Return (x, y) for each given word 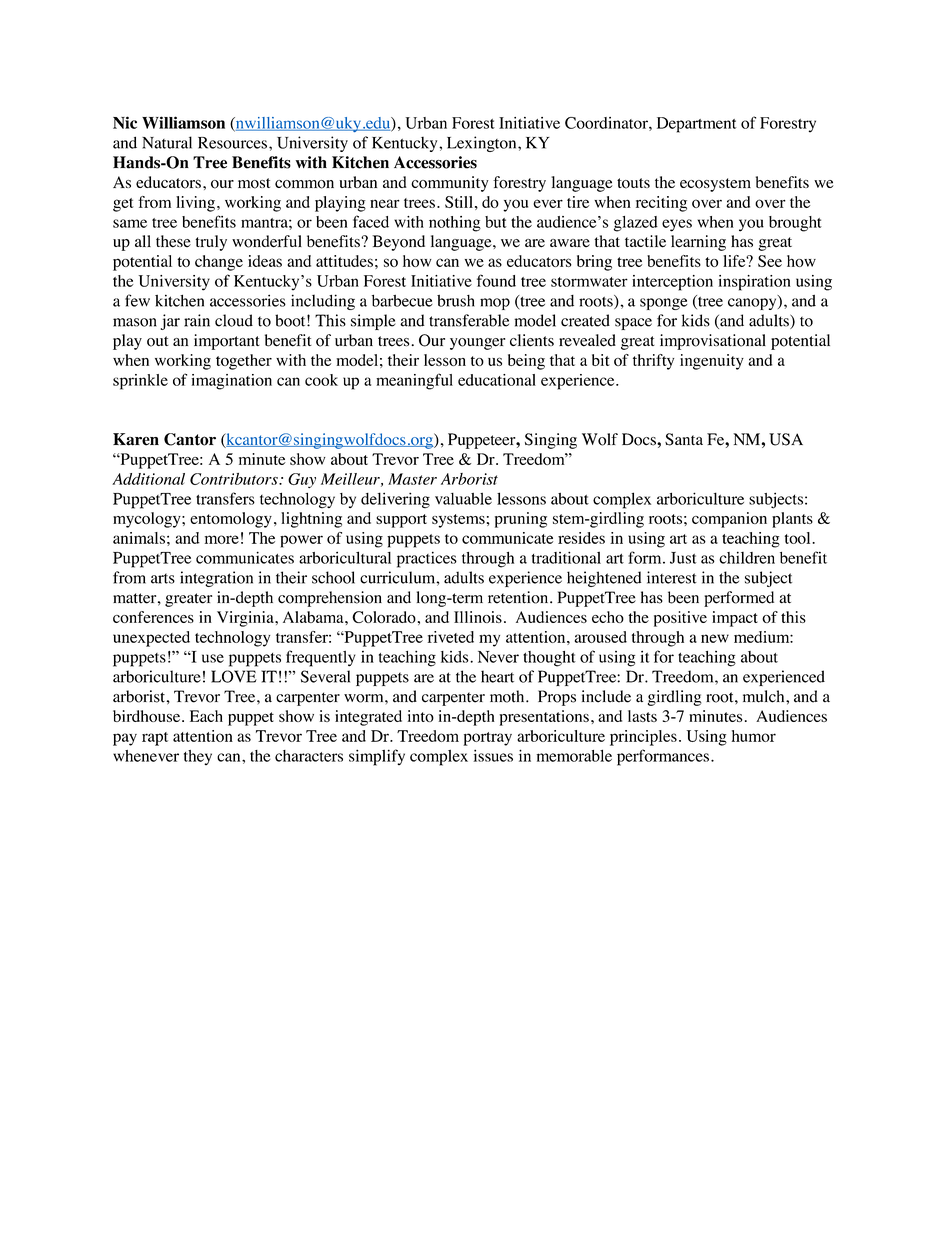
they (198, 757)
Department (697, 125)
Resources (232, 143)
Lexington (483, 144)
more (222, 539)
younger (477, 344)
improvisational (713, 342)
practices (427, 559)
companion (729, 520)
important (227, 342)
